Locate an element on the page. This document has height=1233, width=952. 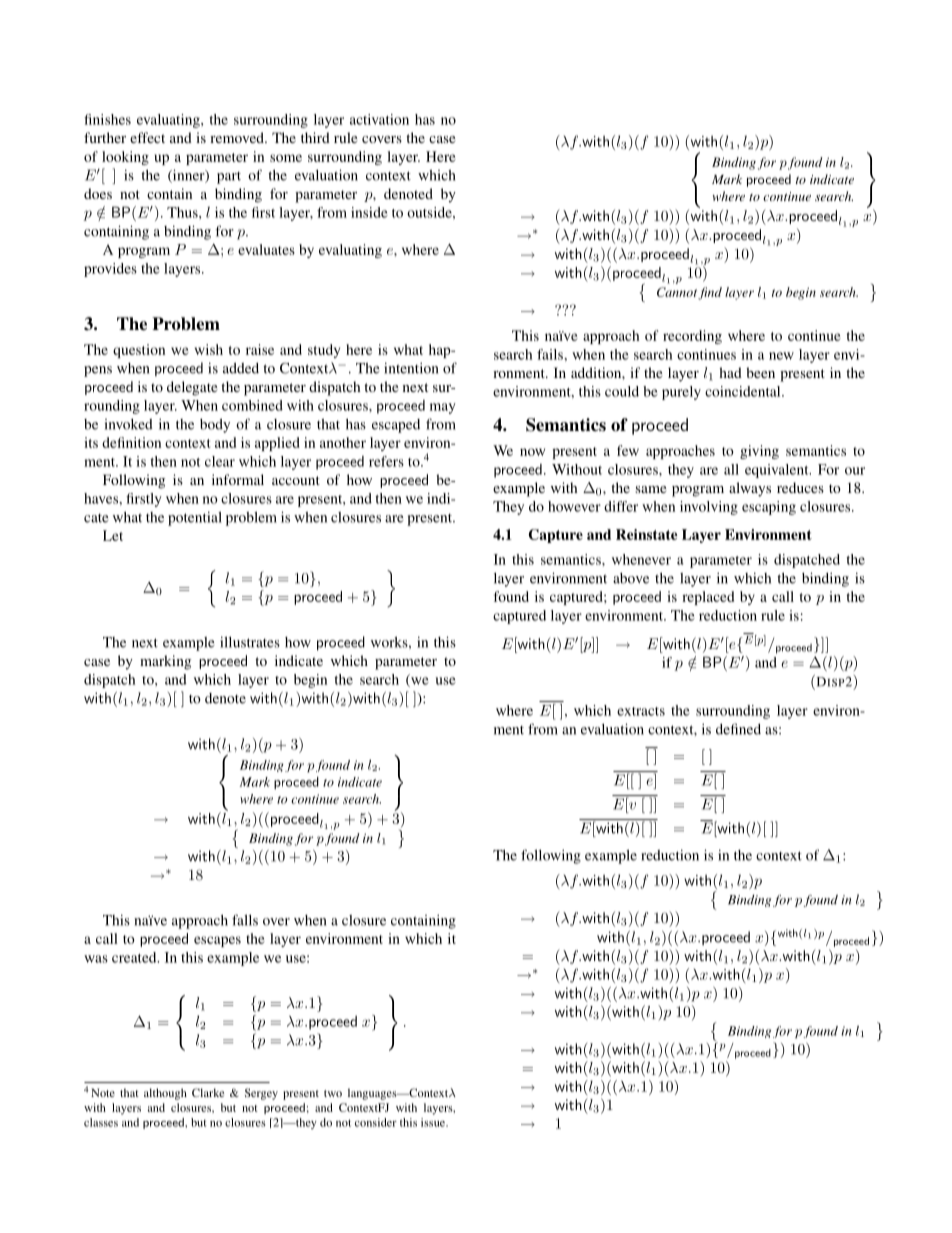
extracts is located at coordinates (641, 711).
